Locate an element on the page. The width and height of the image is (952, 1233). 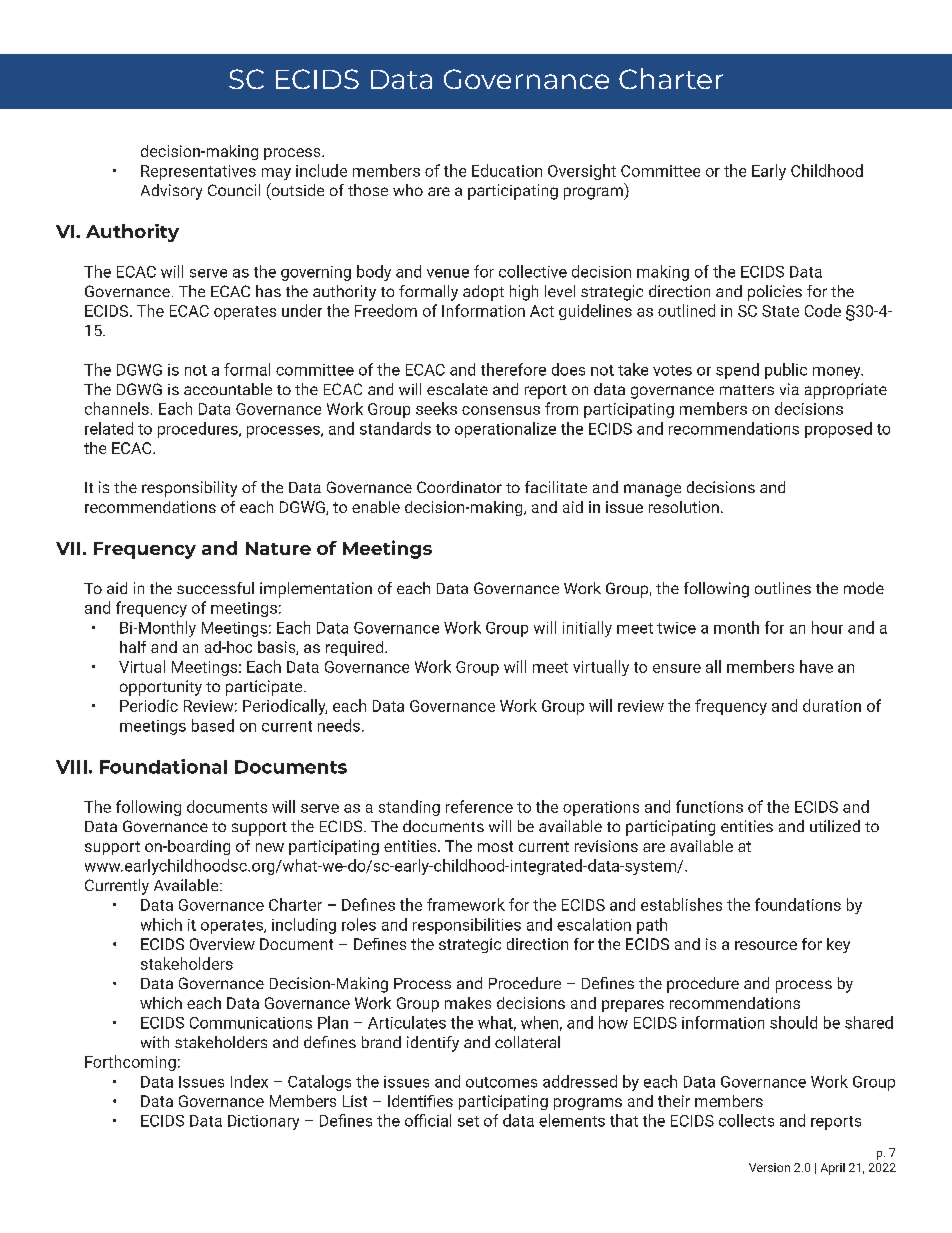
set is located at coordinates (468, 1121).
